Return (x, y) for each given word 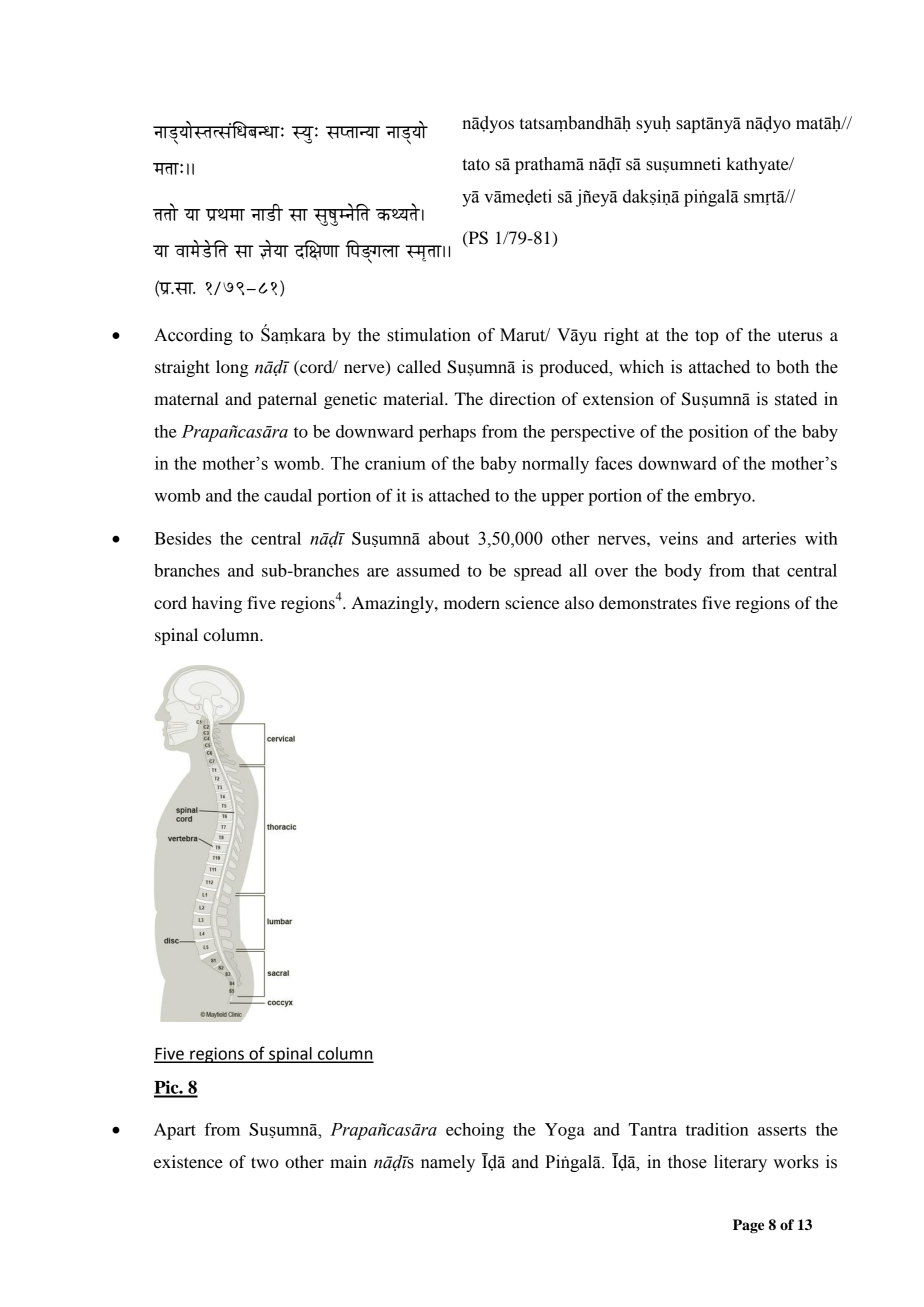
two (265, 1162)
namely (448, 1163)
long (232, 368)
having (217, 604)
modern (472, 602)
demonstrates (648, 602)
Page (748, 1226)
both (792, 367)
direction (522, 398)
